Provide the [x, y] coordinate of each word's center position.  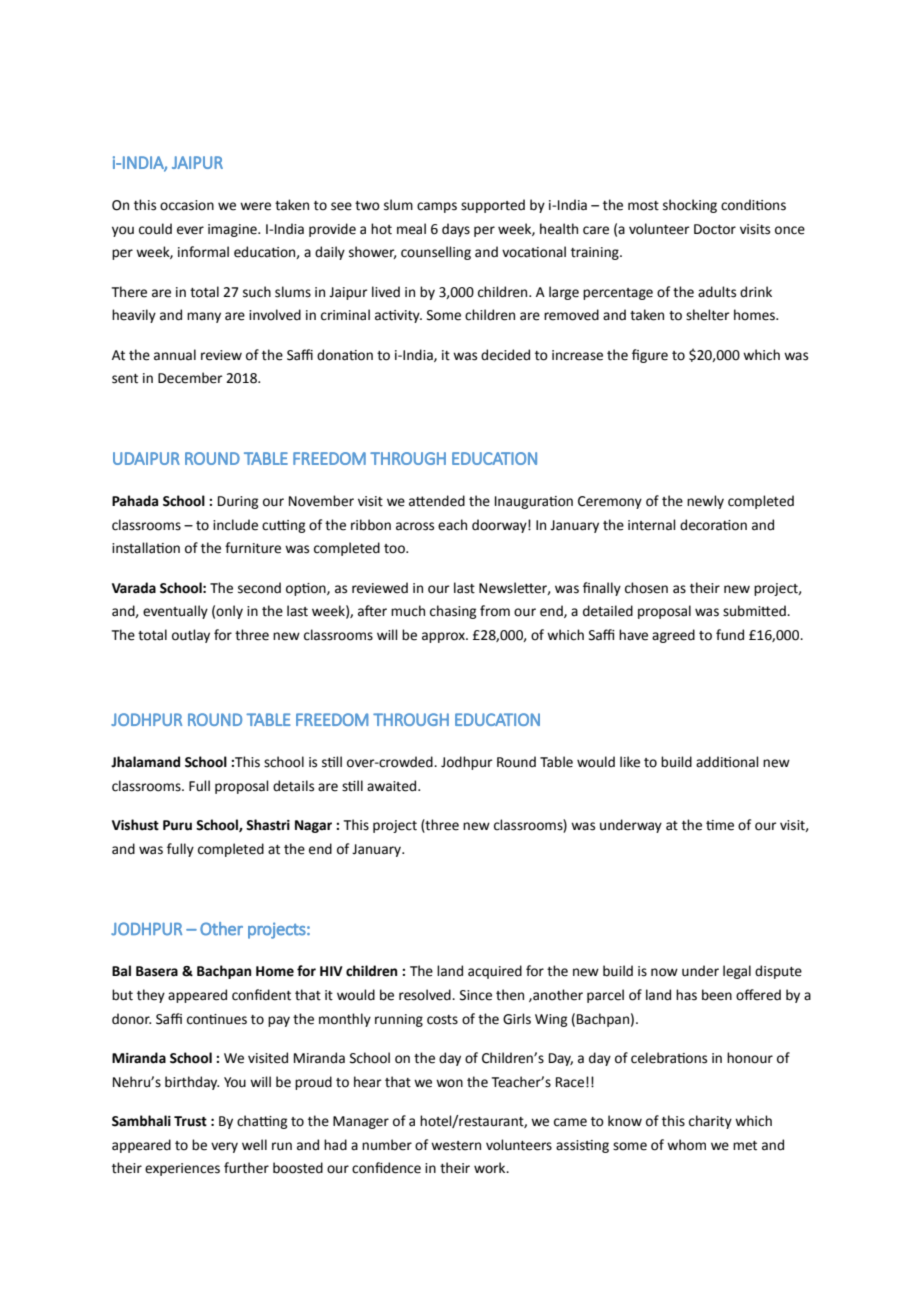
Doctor [715, 229]
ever [190, 230]
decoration [713, 525]
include [235, 525]
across [415, 526]
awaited [393, 786]
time [720, 825]
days [456, 230]
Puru [177, 825]
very [224, 1147]
